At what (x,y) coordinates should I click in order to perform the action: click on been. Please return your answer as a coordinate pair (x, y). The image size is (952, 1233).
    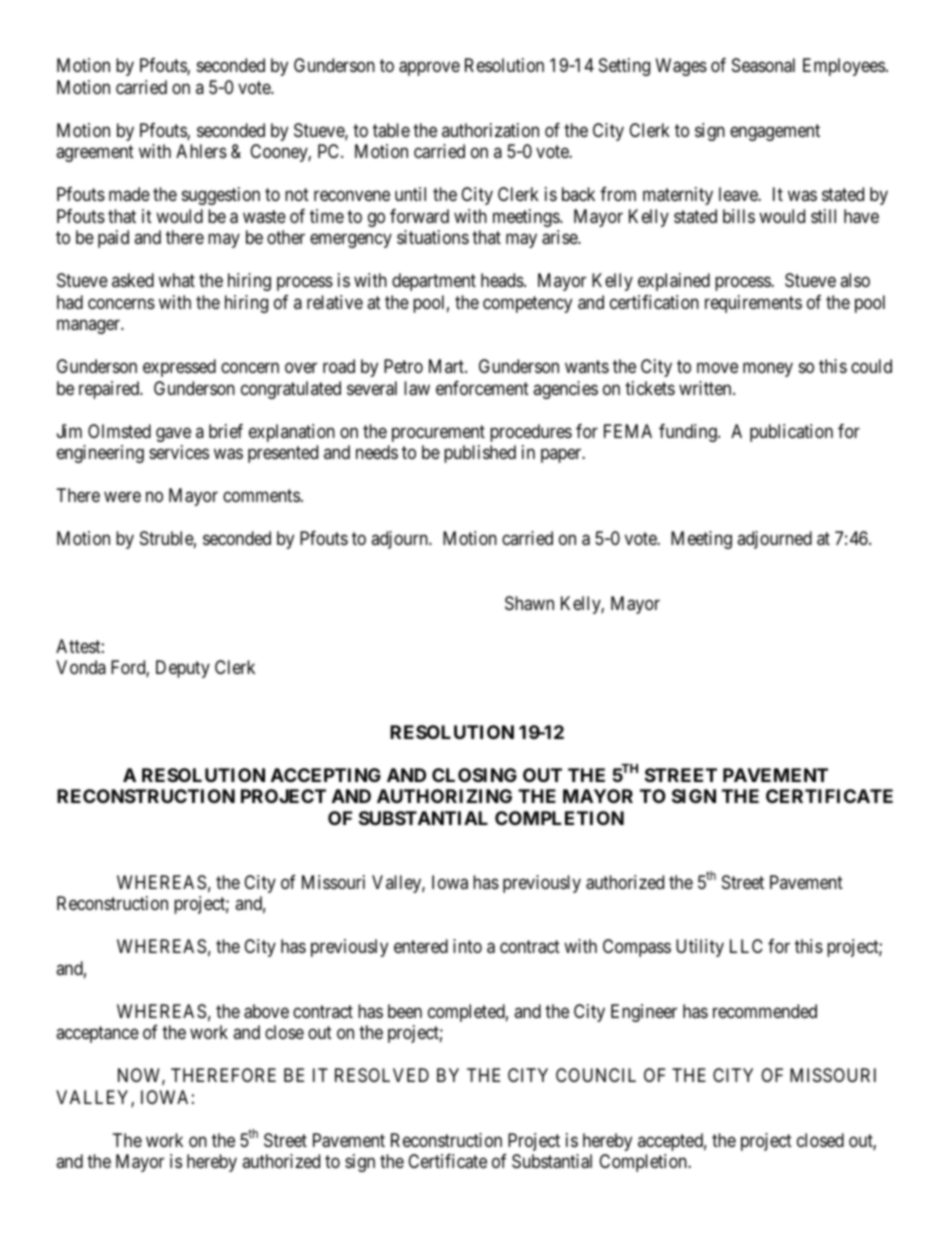
    Looking at the image, I should click on (405, 1011).
